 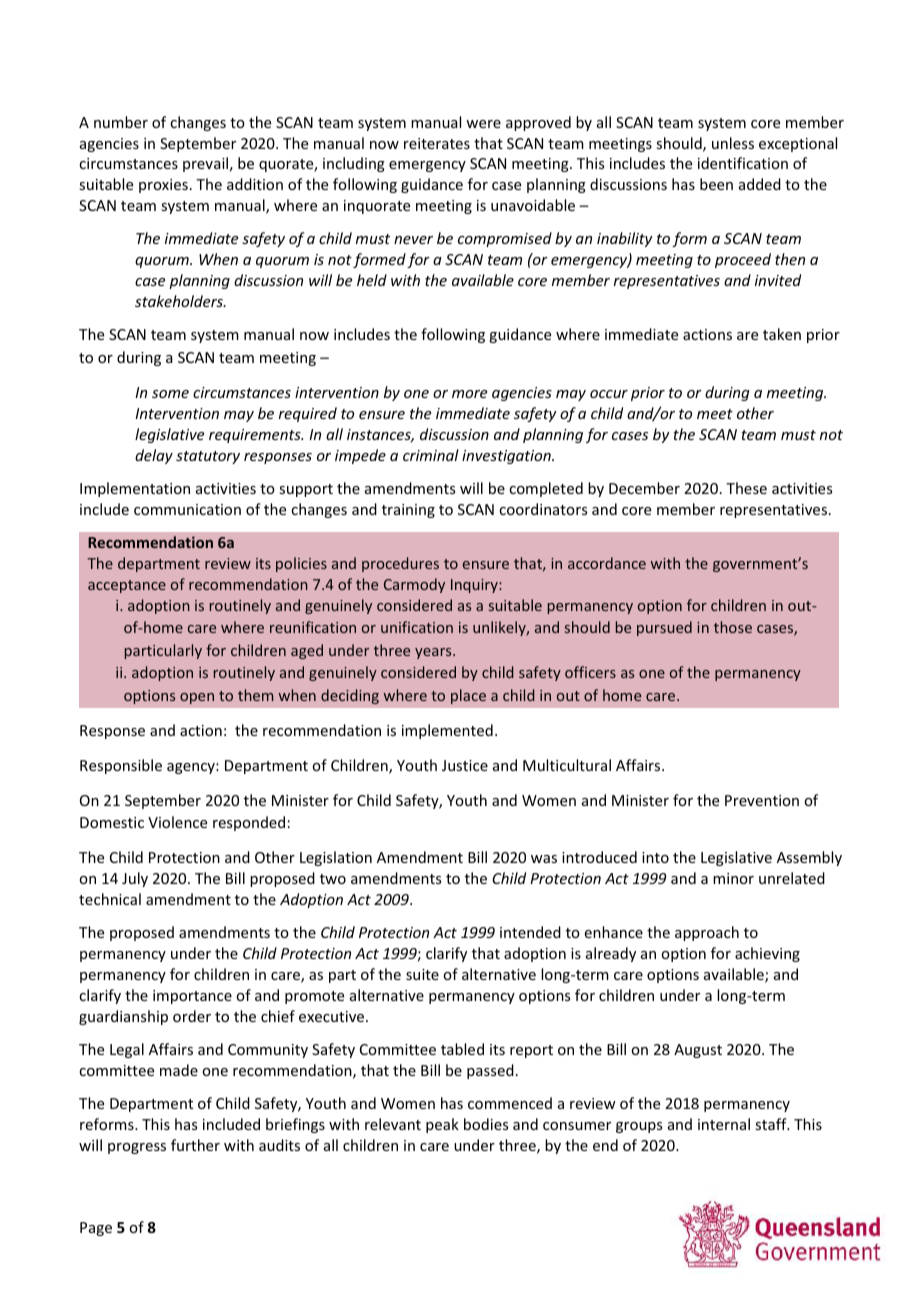 I want to click on peak, so click(x=442, y=1125).
